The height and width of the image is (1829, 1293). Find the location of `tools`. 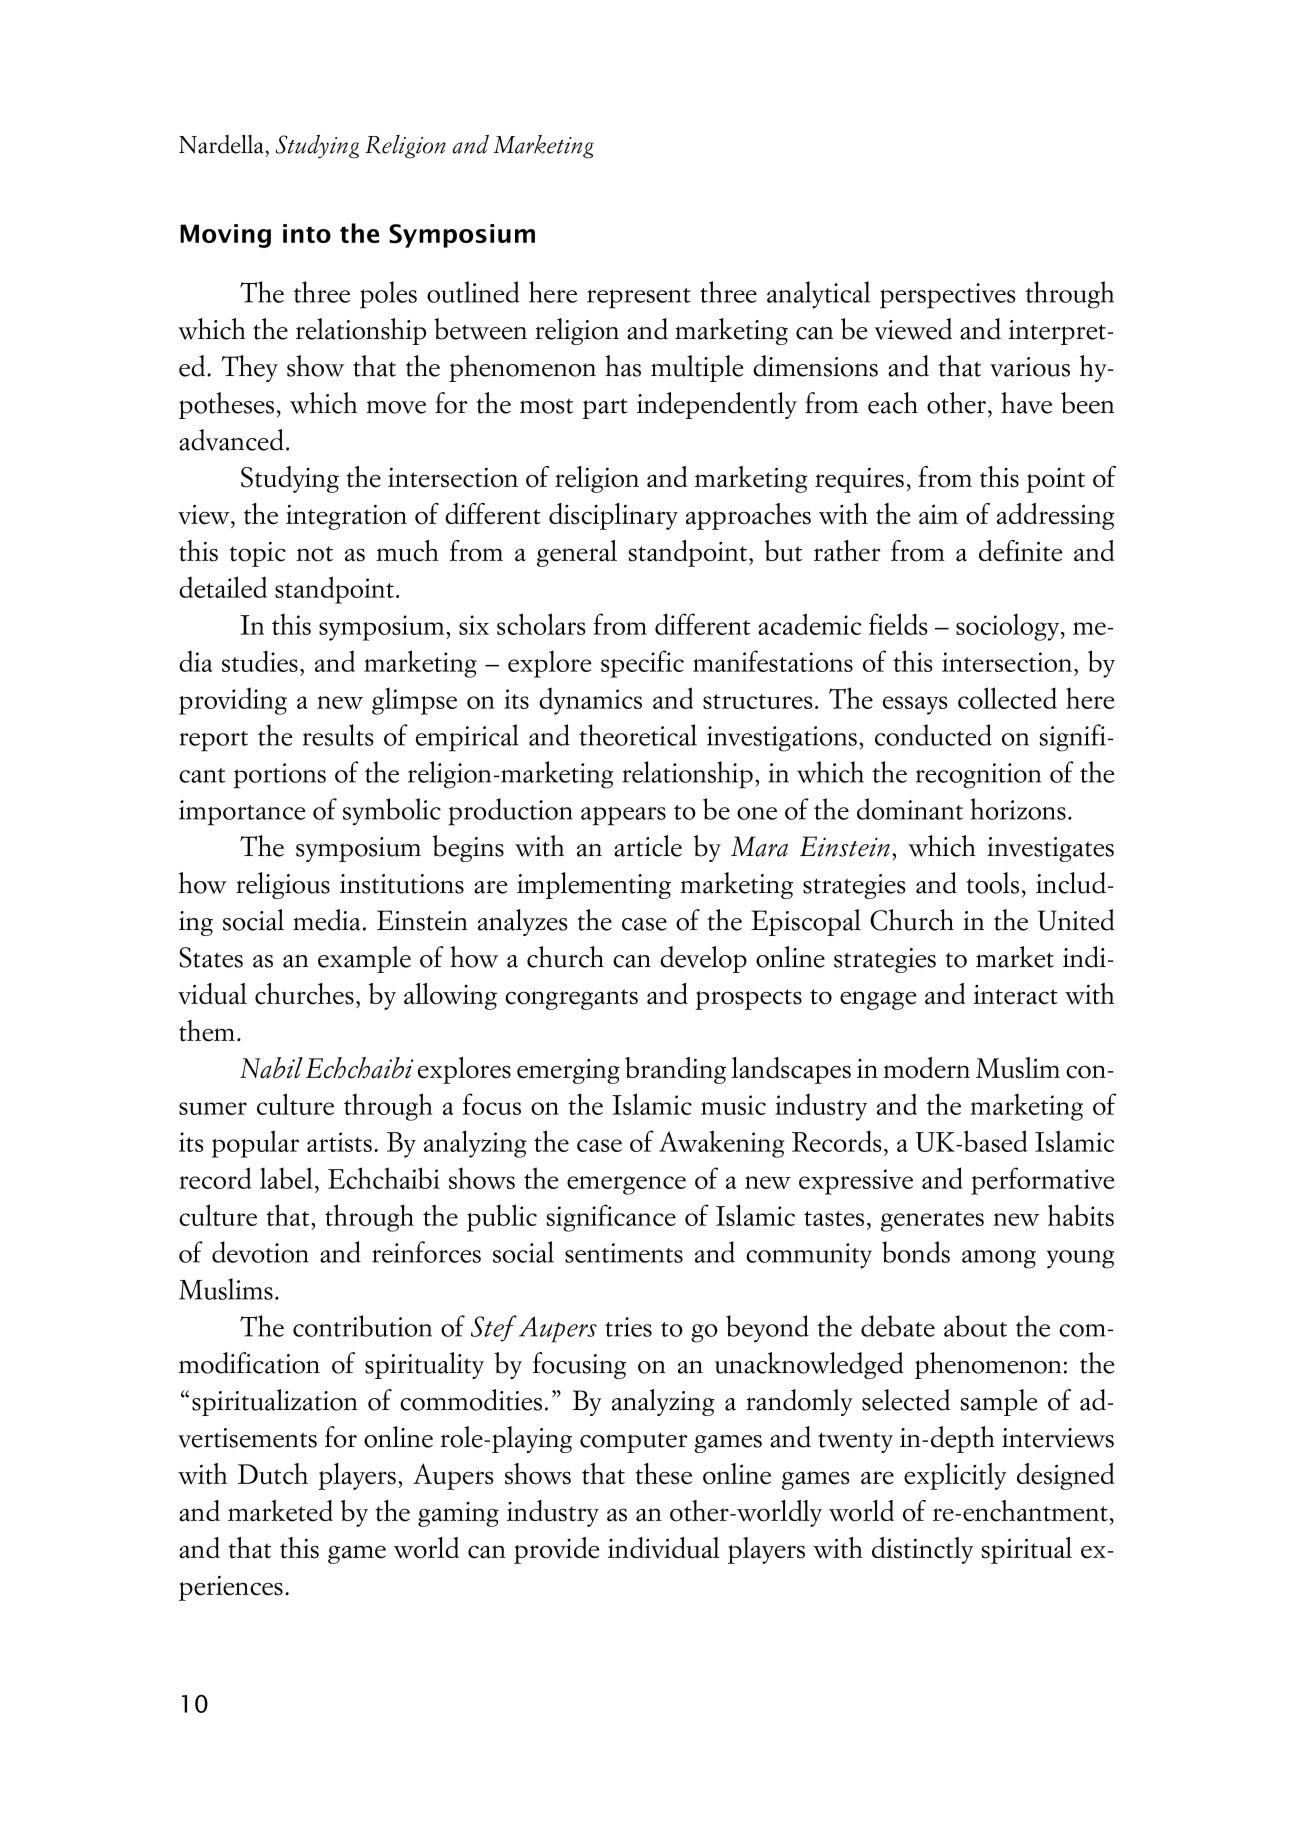

tools is located at coordinates (992, 883).
